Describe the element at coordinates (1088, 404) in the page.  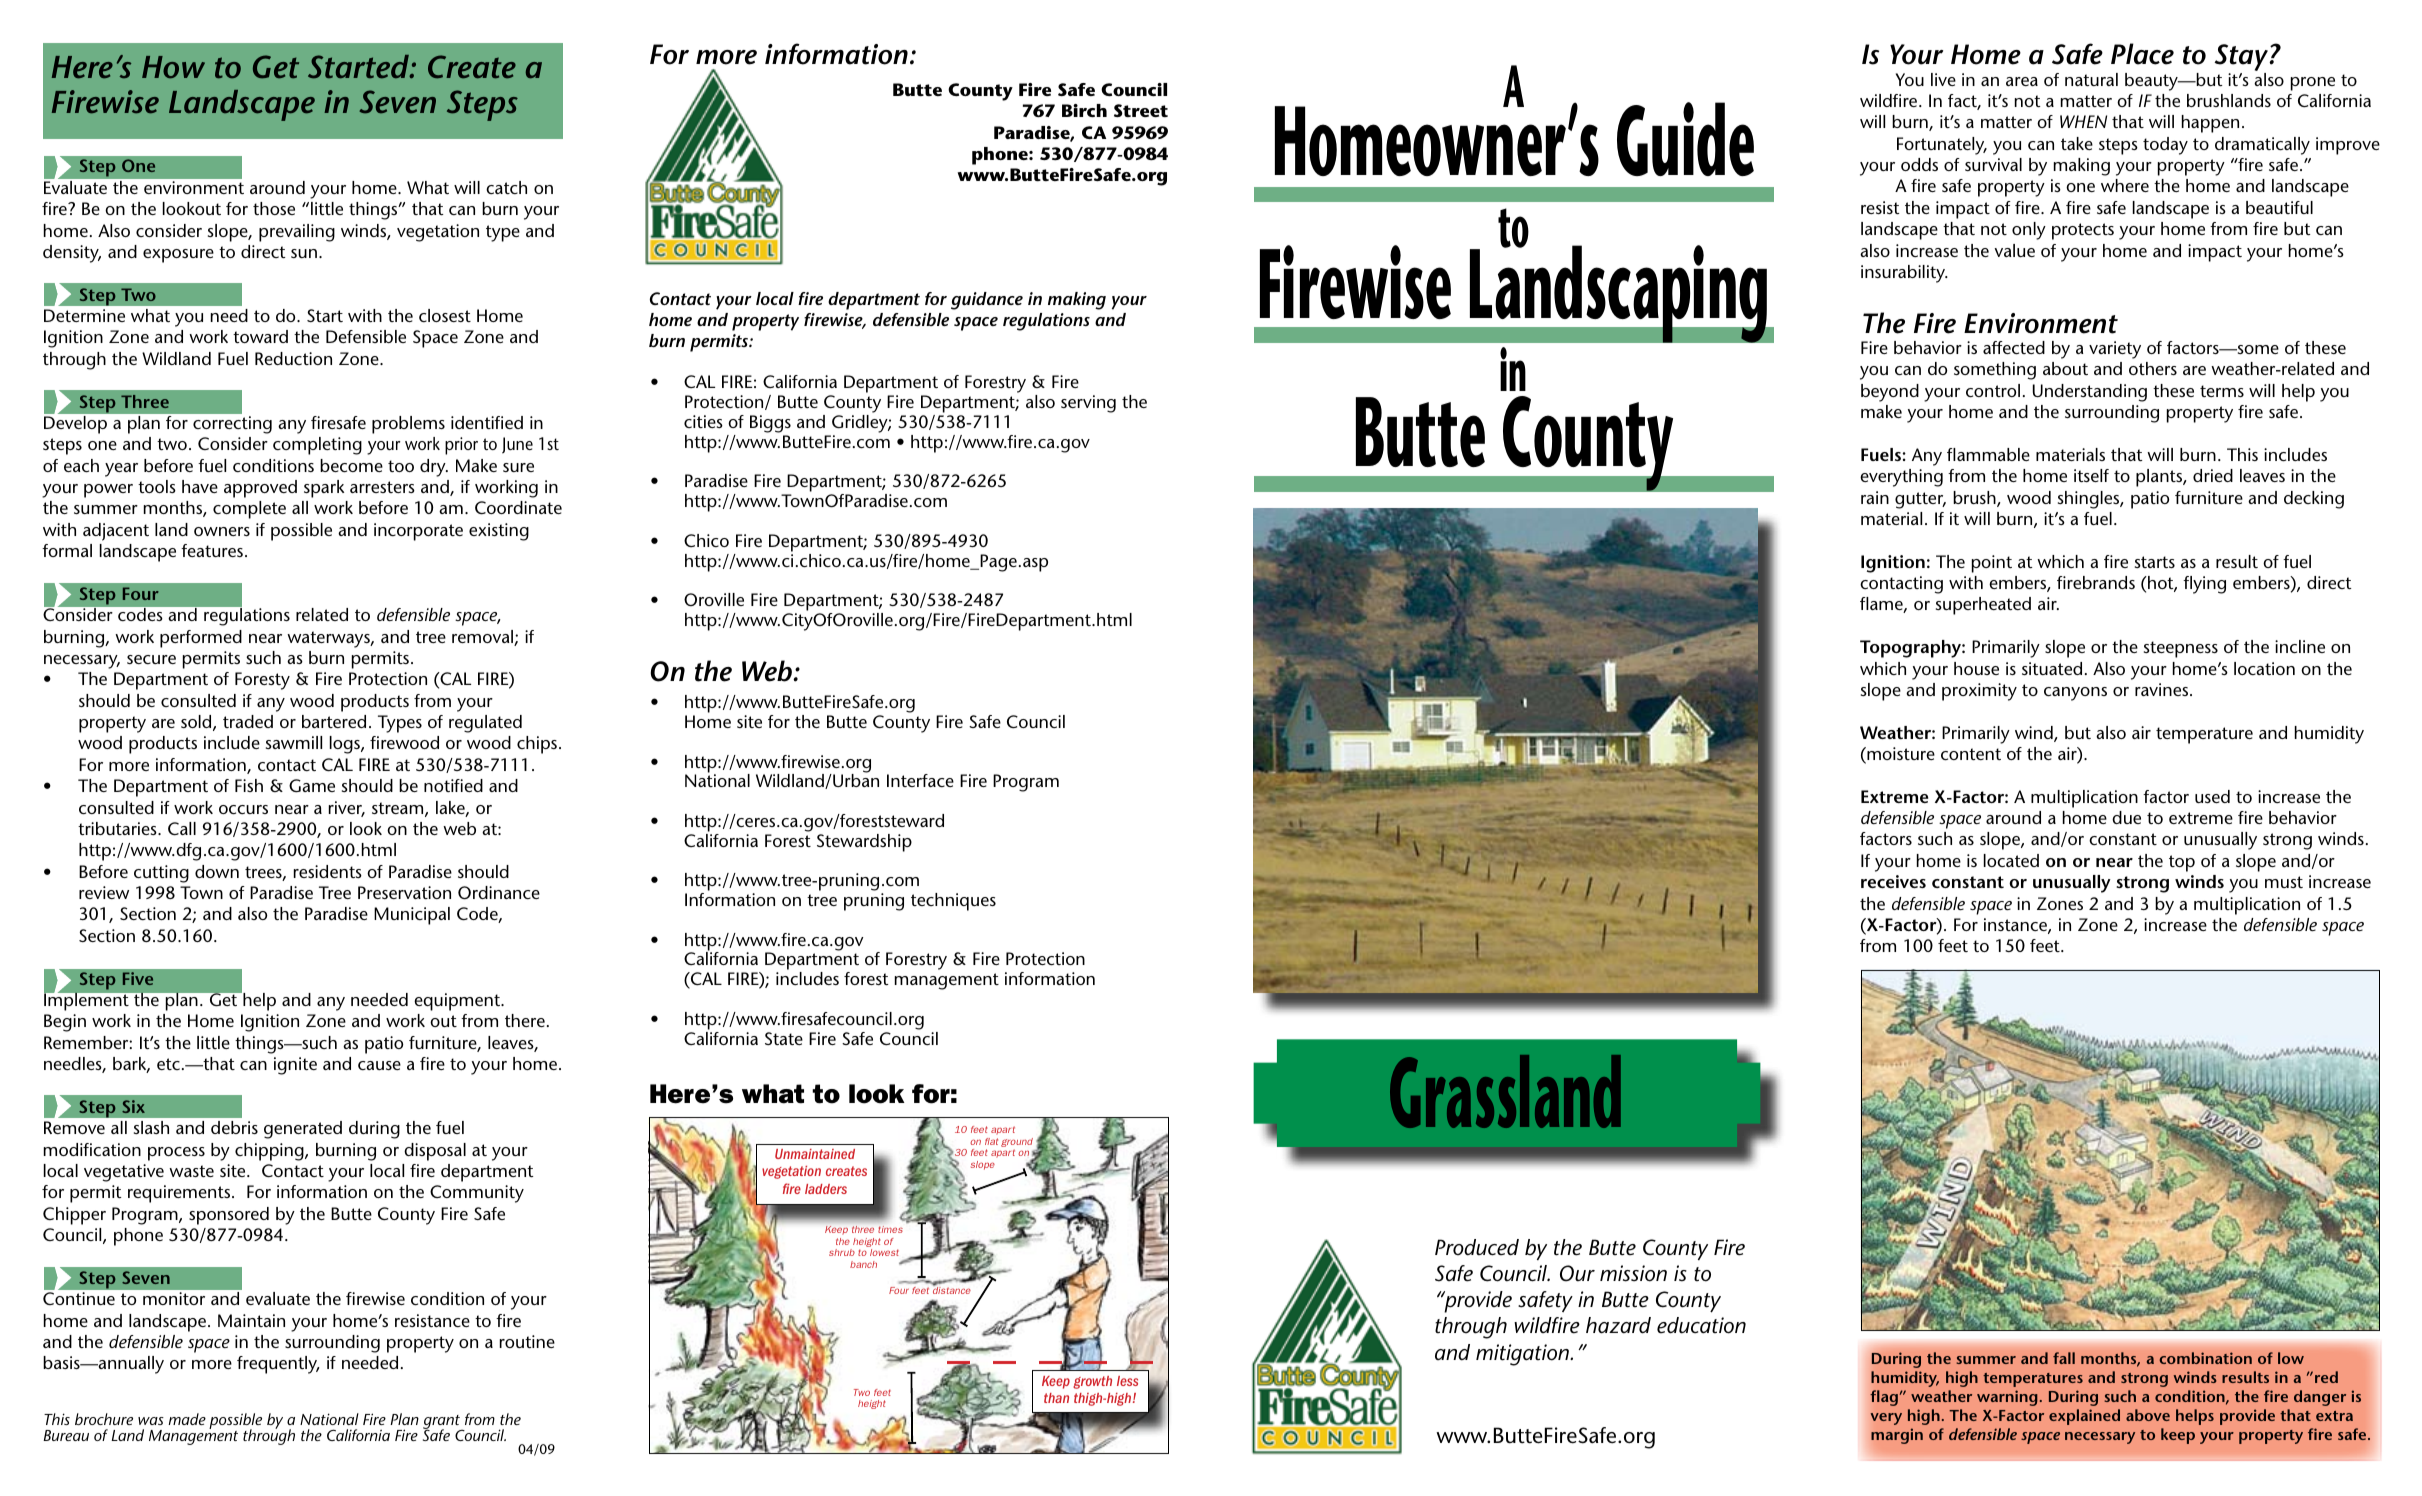
I see `serving` at that location.
